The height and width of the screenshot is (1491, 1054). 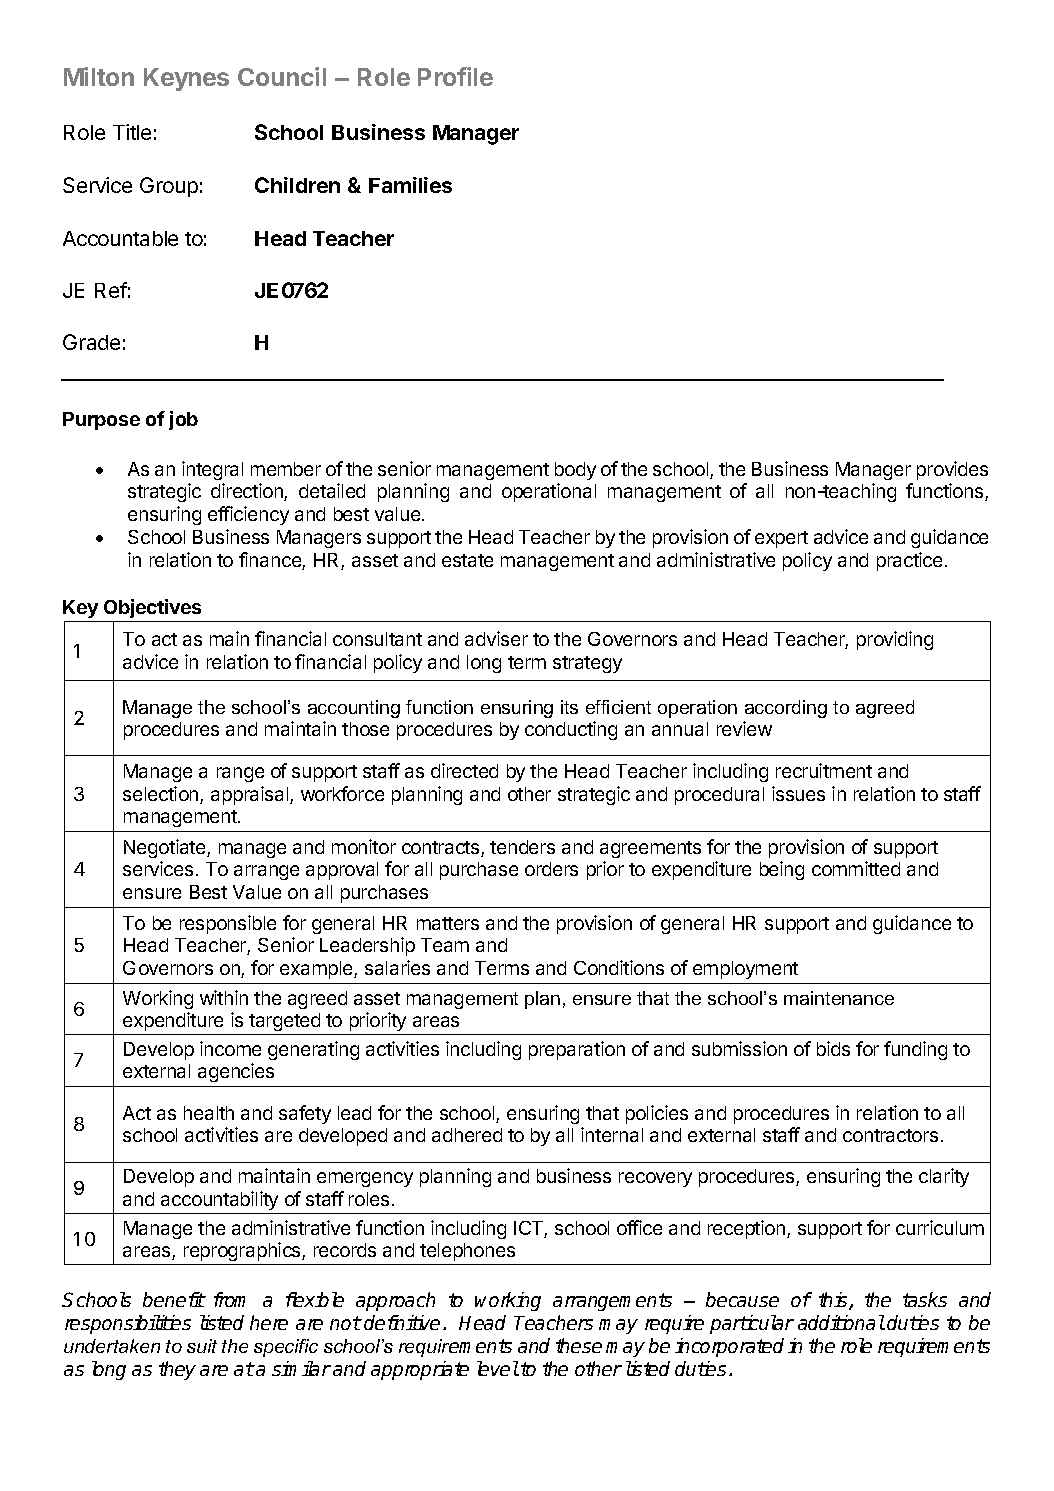 I want to click on responsible, so click(x=228, y=924).
